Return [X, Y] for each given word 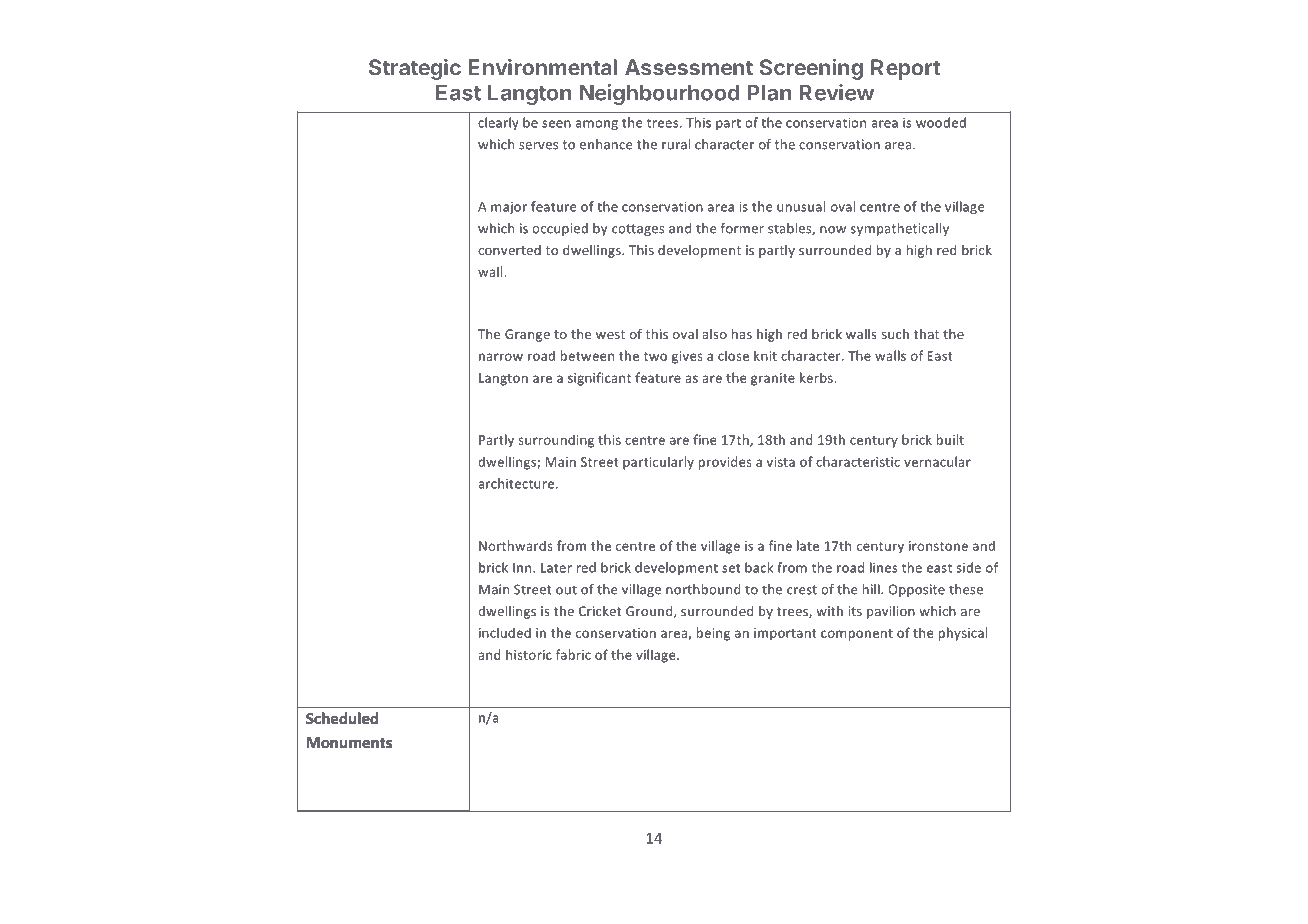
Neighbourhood [660, 94]
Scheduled [342, 718]
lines [884, 567]
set [731, 568]
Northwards [516, 545]
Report [905, 69]
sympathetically [900, 229]
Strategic [415, 69]
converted [509, 250]
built [950, 439]
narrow [501, 357]
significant [599, 379]
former [742, 228]
